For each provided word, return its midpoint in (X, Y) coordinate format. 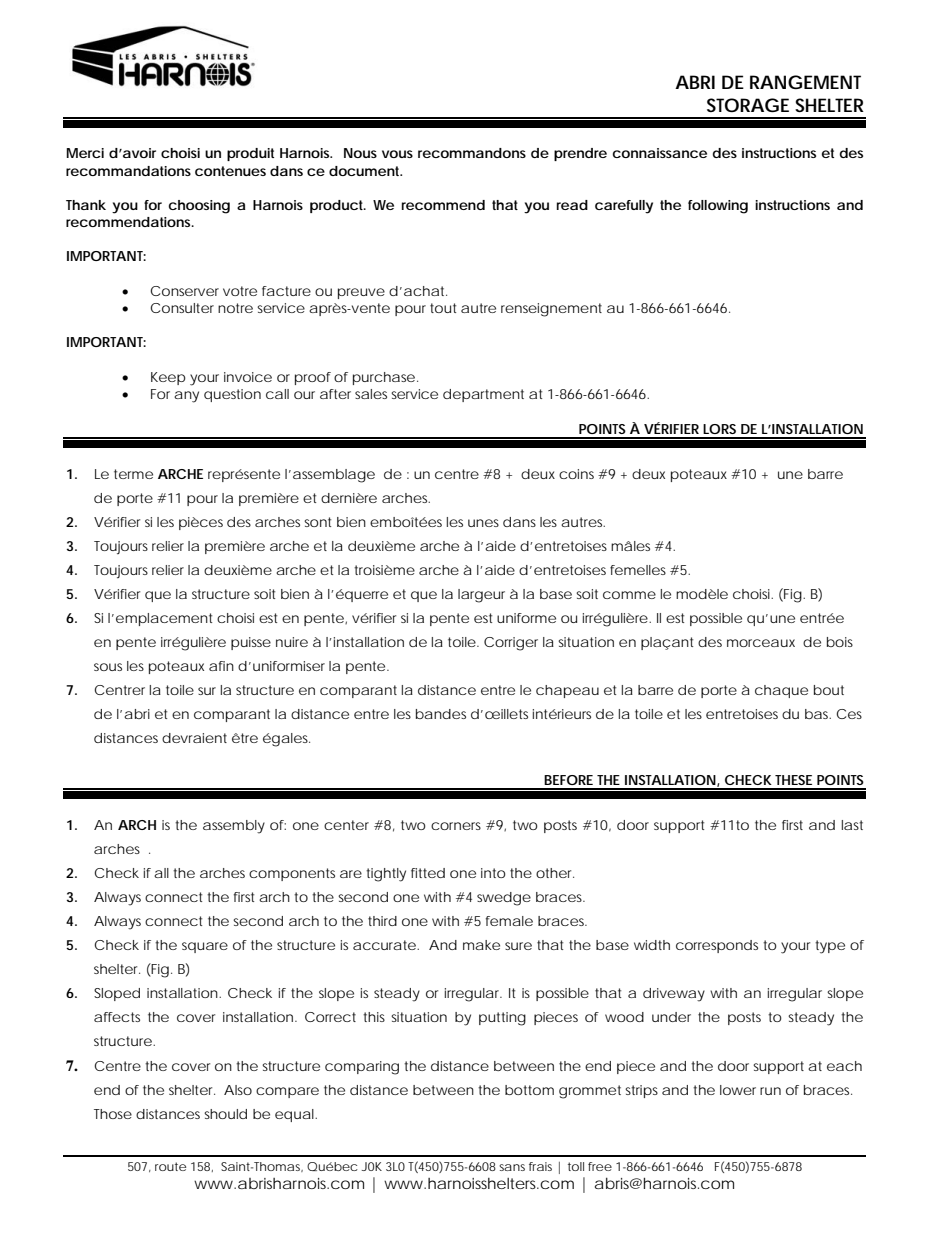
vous (397, 154)
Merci (85, 153)
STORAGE (748, 105)
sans (512, 1167)
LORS (719, 429)
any (186, 397)
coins (576, 474)
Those (113, 1114)
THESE (793, 780)
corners (456, 826)
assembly (234, 827)
